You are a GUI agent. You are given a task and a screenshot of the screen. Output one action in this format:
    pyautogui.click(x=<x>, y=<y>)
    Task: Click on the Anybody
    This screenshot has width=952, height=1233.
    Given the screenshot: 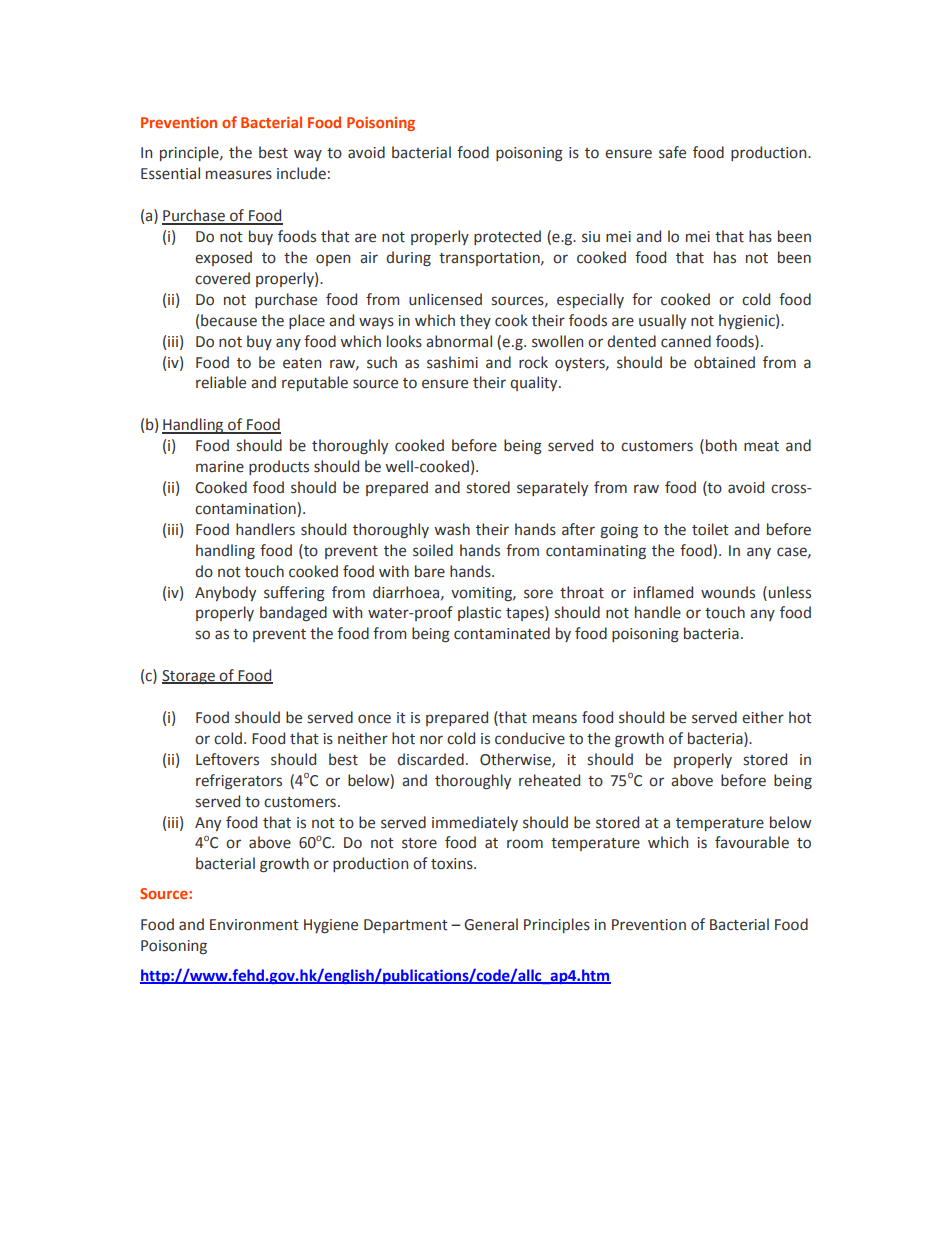 What is the action you would take?
    pyautogui.click(x=225, y=593)
